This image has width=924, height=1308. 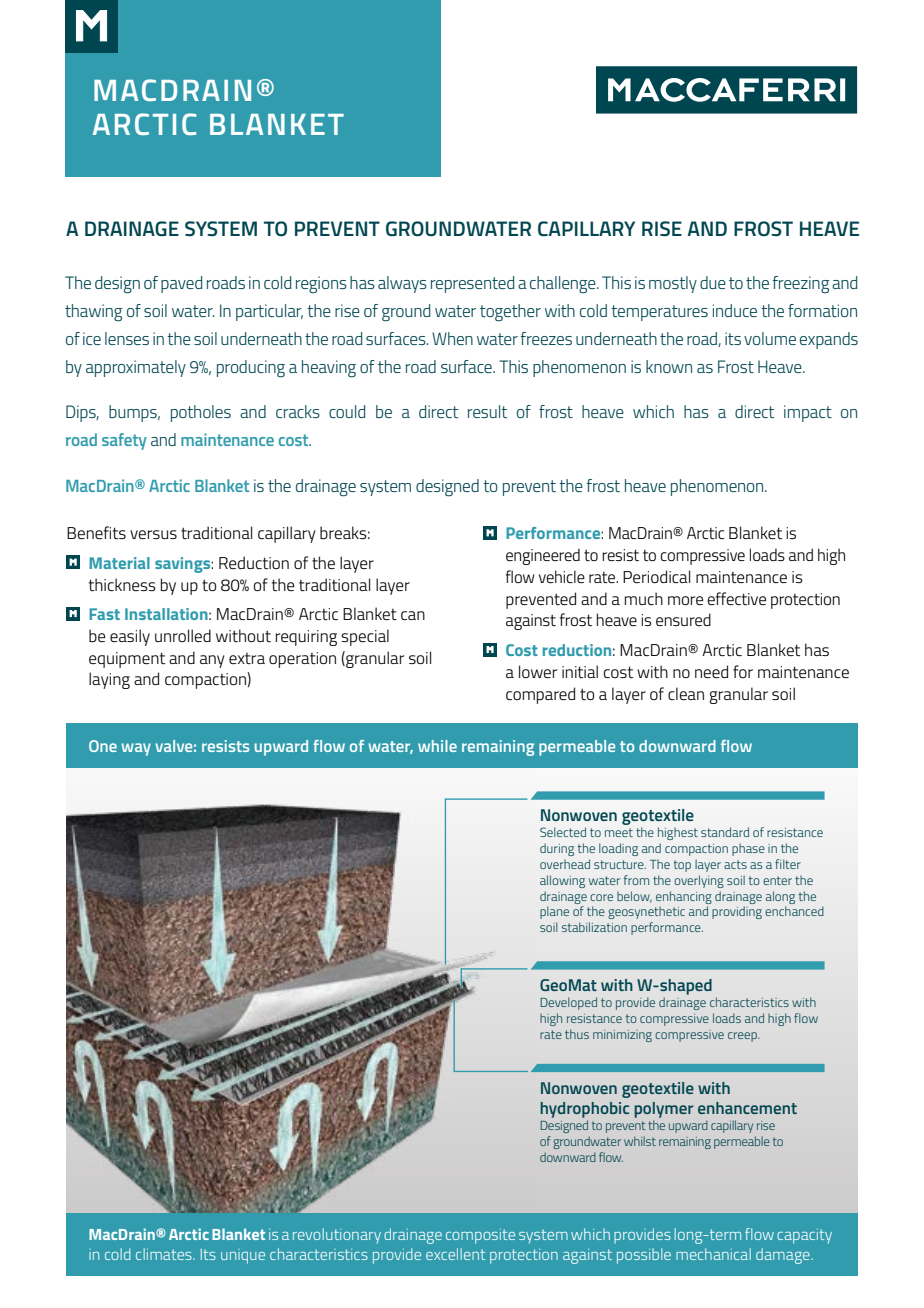 What do you see at coordinates (735, 310) in the image?
I see `induce` at bounding box center [735, 310].
